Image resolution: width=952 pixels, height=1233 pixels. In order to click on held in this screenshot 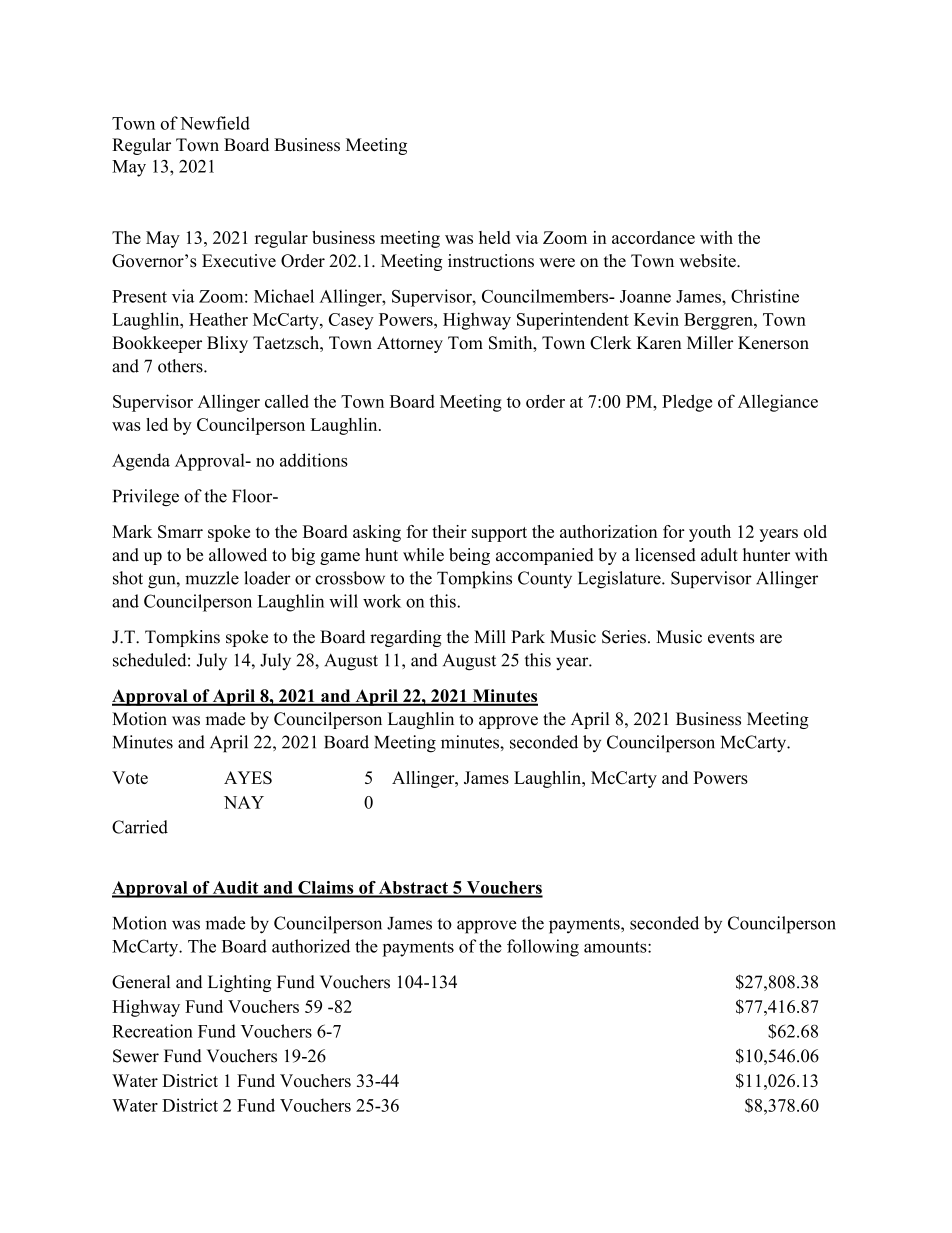, I will do `click(494, 237)`.
